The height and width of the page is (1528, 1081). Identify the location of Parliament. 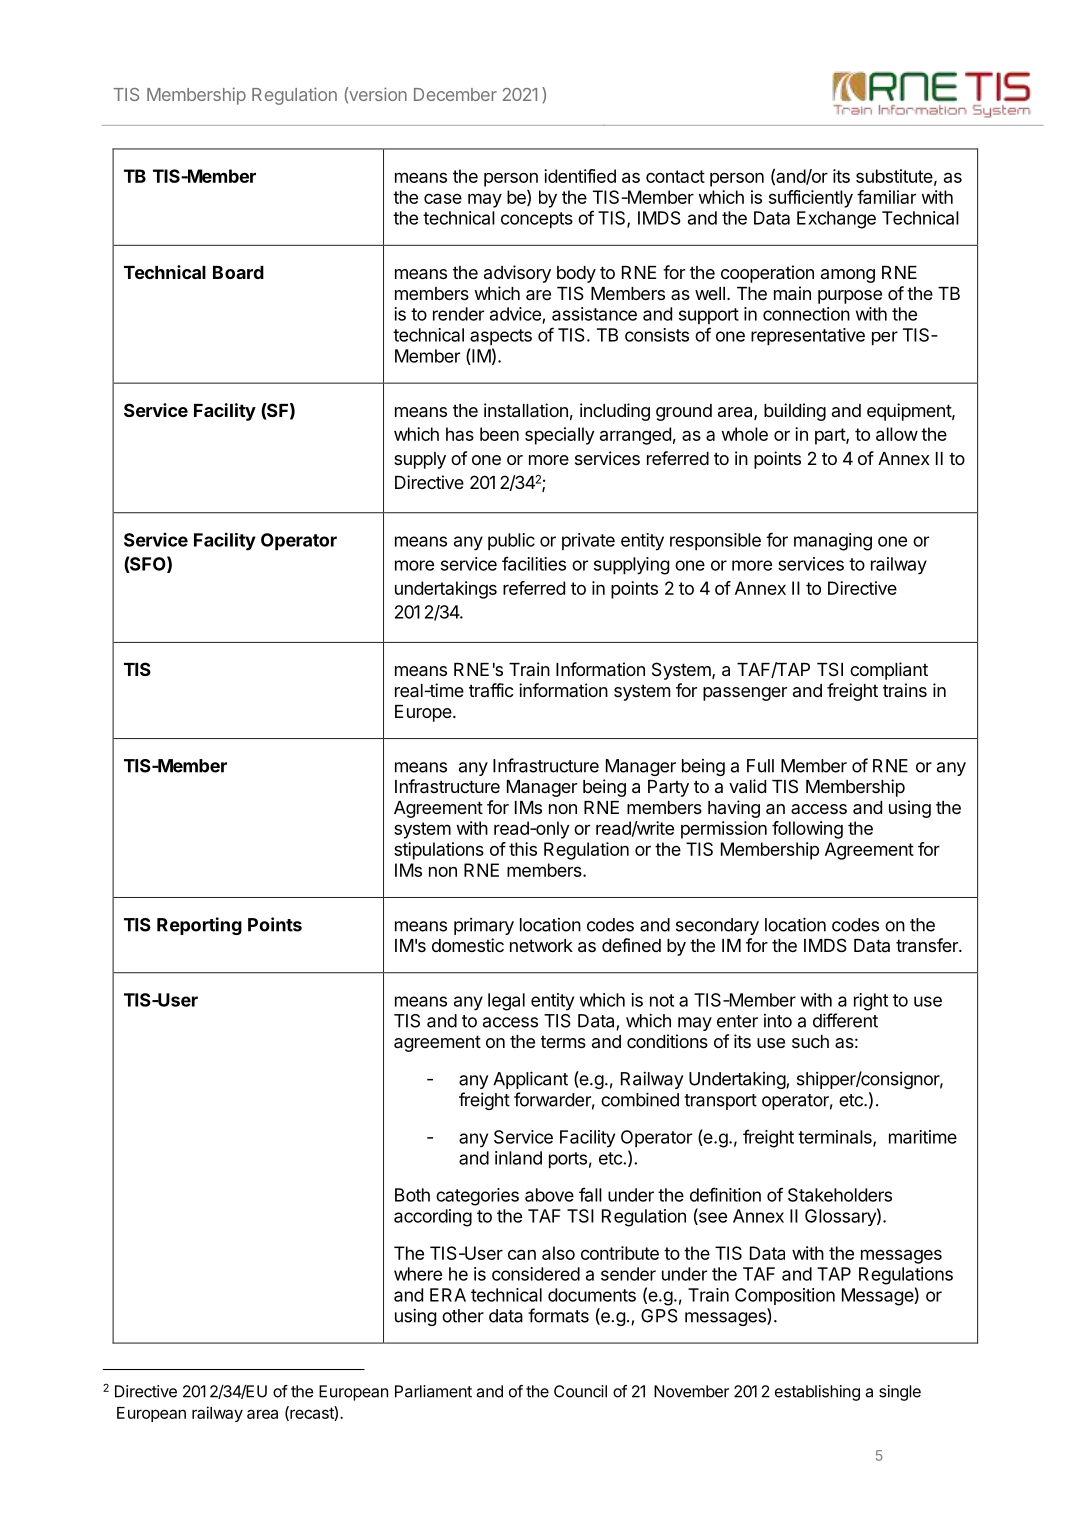
(433, 1391).
